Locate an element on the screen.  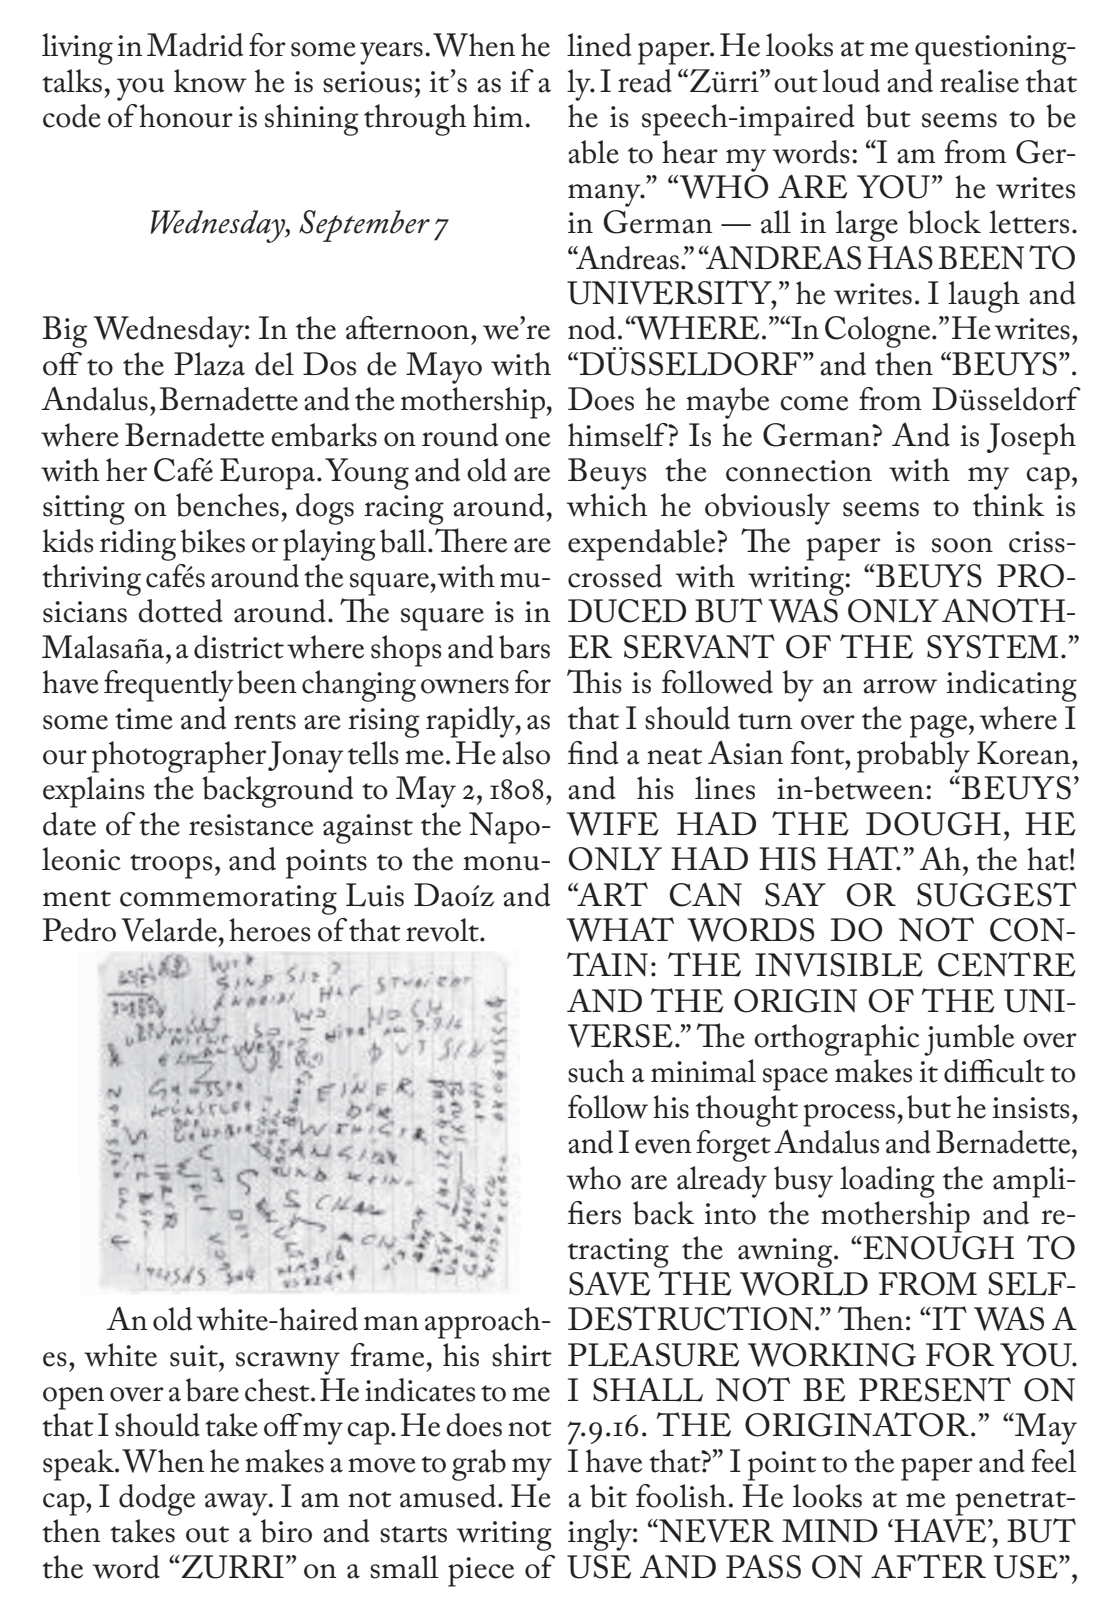
photographer is located at coordinates (179, 757).
